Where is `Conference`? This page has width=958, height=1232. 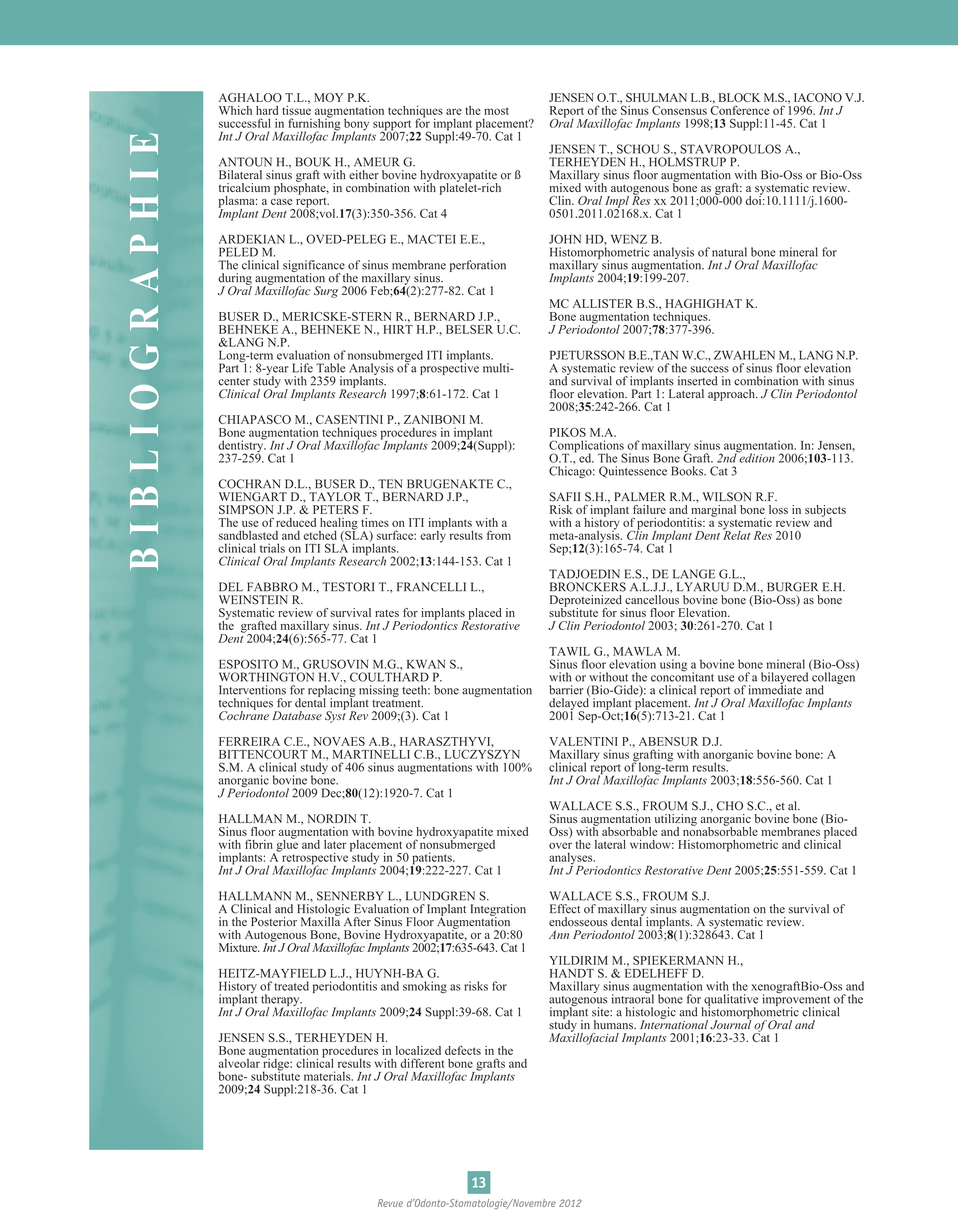 Conference is located at coordinates (740, 109).
